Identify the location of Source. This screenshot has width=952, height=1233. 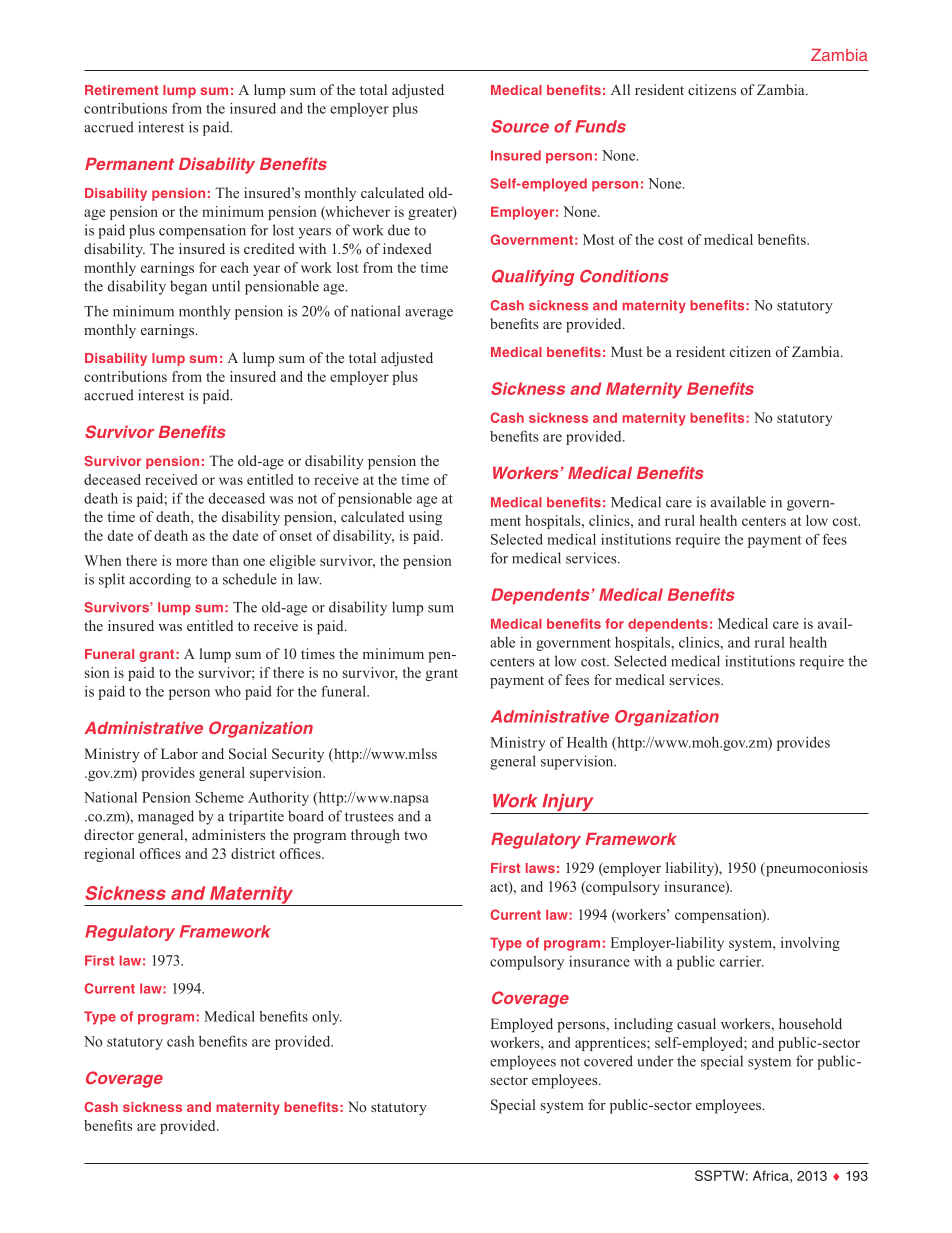
(520, 126).
